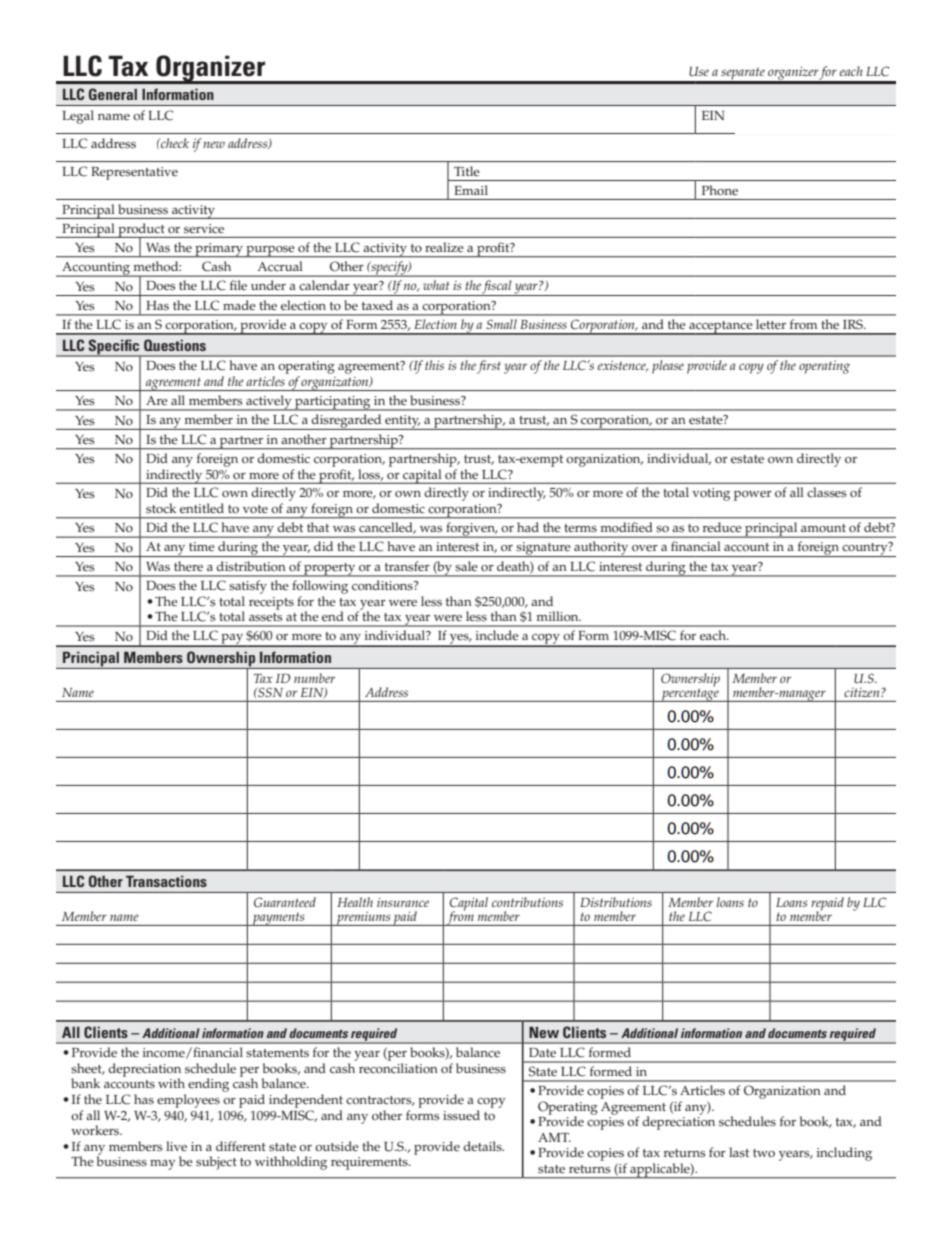  Describe the element at coordinates (166, 881) in the screenshot. I see `Transactions` at that location.
